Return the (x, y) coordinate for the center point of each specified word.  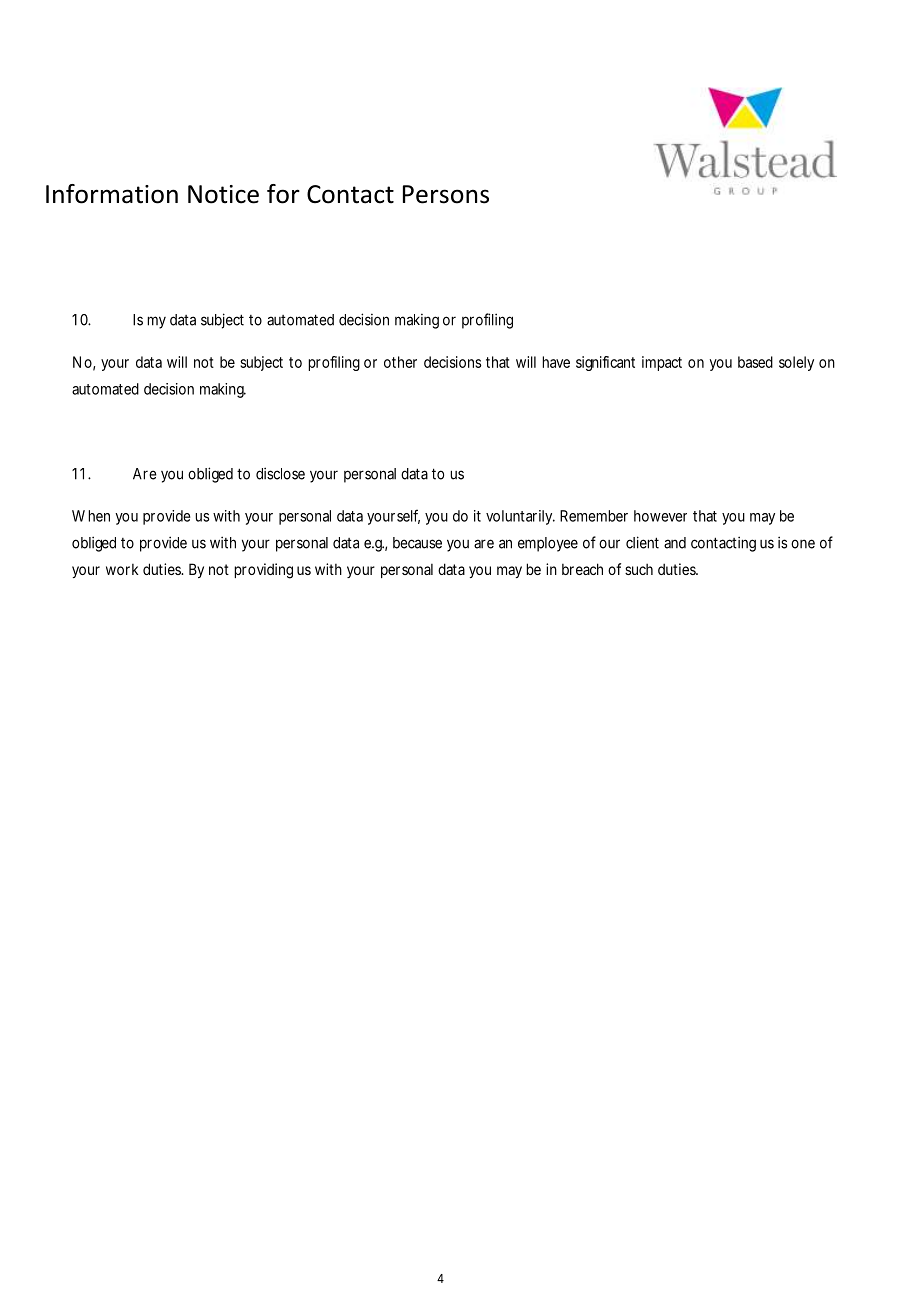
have (556, 362)
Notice (223, 194)
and (675, 543)
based (755, 362)
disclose (280, 473)
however (660, 516)
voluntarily (520, 517)
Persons (446, 194)
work (122, 569)
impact (662, 363)
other (400, 362)
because (417, 543)
